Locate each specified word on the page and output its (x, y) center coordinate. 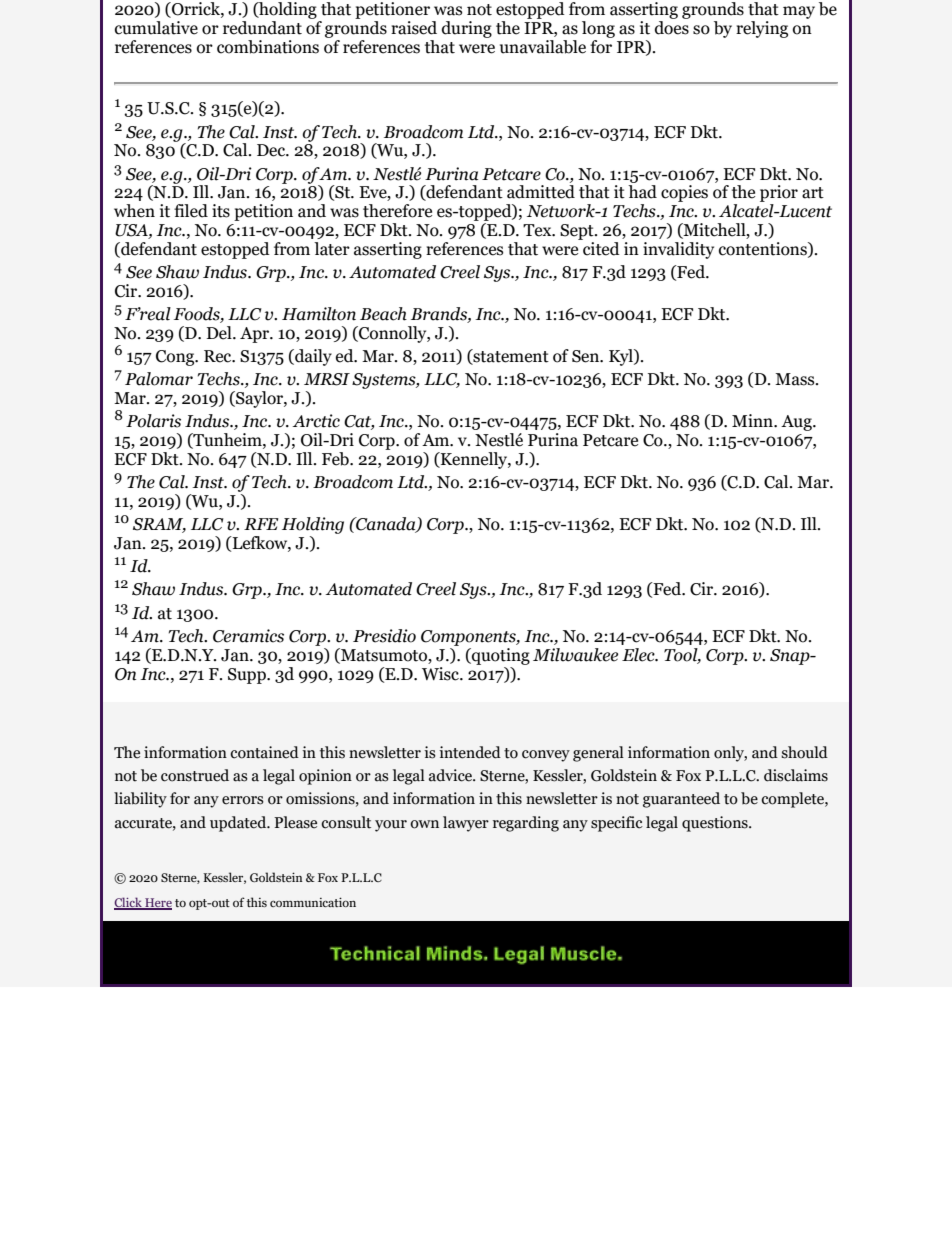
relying (762, 29)
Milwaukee (575, 655)
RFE (261, 524)
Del (220, 333)
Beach (383, 314)
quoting (500, 656)
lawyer (466, 824)
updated (239, 824)
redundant (262, 28)
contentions (764, 249)
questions (716, 824)
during (467, 29)
